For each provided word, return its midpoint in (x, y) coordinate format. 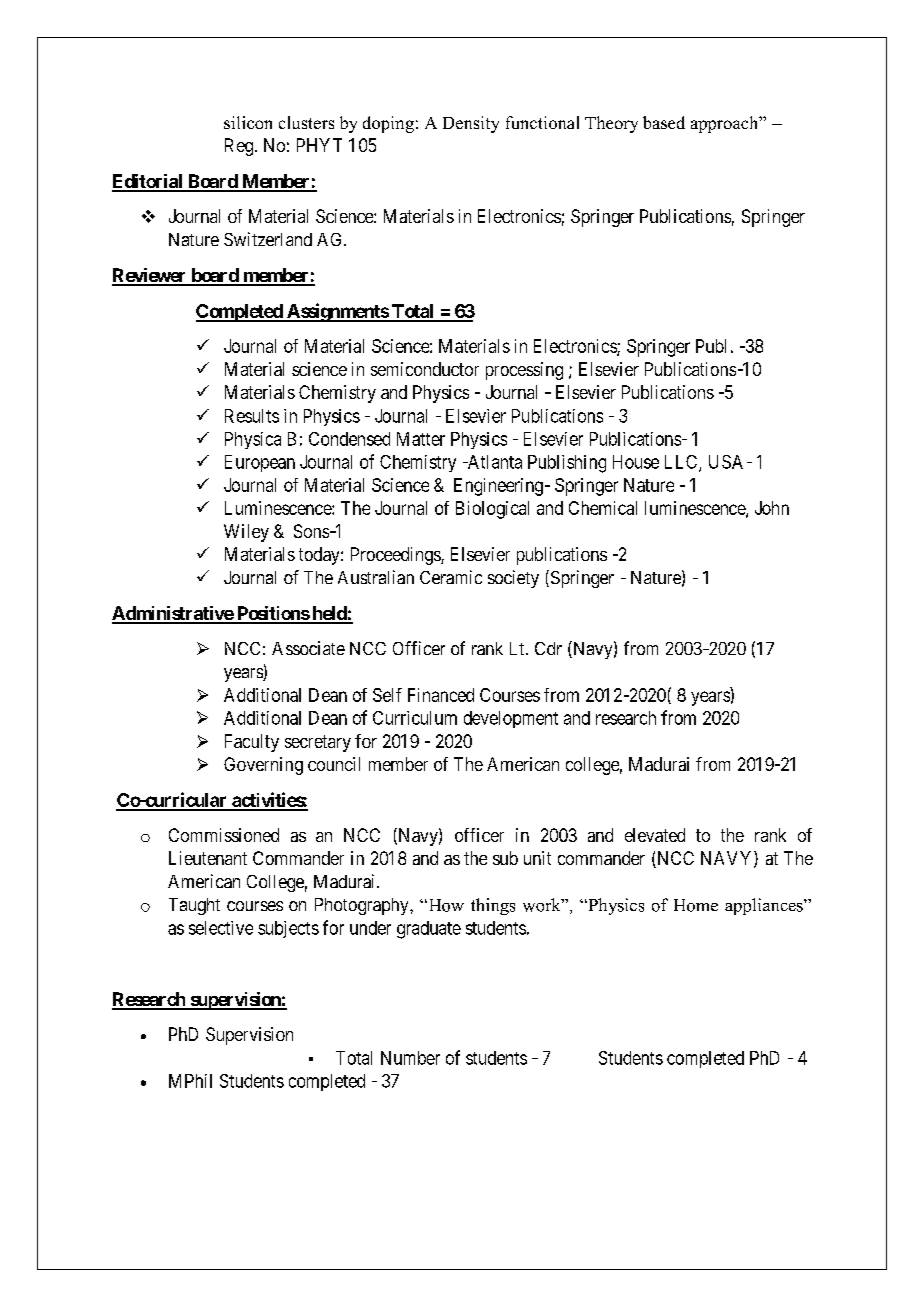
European (260, 463)
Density (471, 124)
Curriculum (415, 718)
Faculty (252, 743)
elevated (655, 835)
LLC (682, 463)
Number (410, 1058)
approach (726, 124)
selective (221, 928)
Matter (421, 439)
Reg (240, 147)
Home (696, 905)
